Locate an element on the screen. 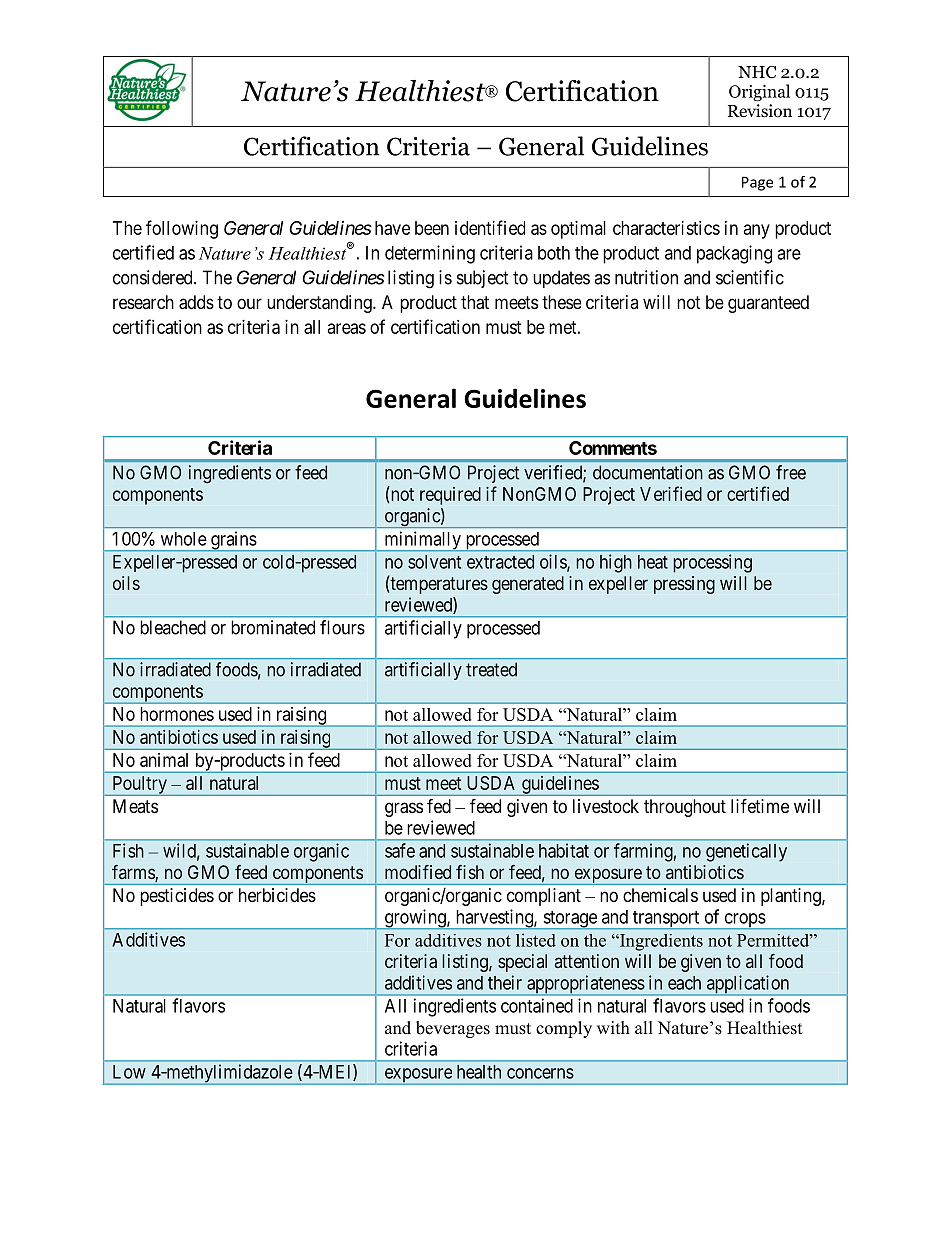 This screenshot has height=1233, width=952. pesticides is located at coordinates (177, 897).
